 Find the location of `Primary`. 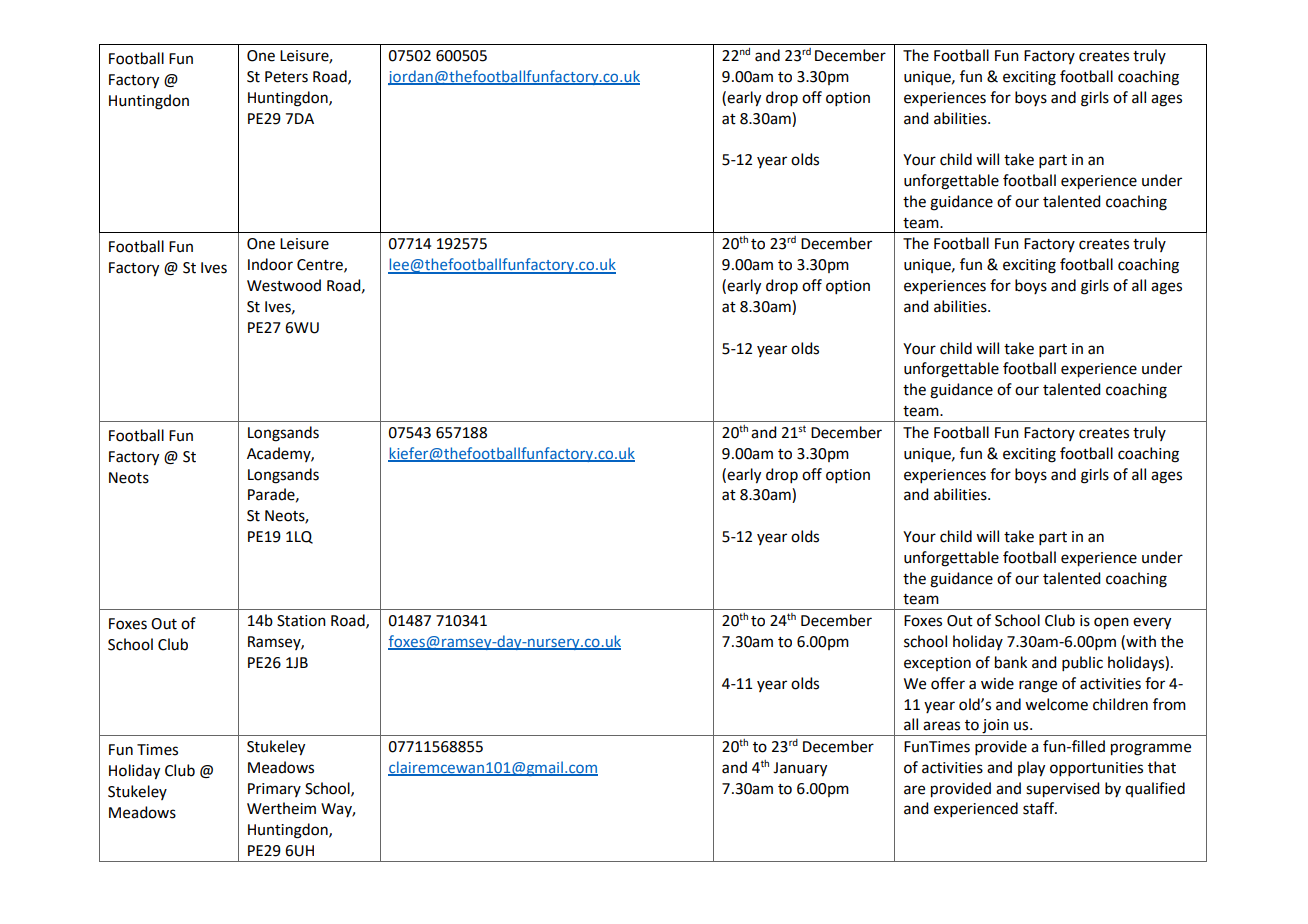

Primary is located at coordinates (274, 790).
